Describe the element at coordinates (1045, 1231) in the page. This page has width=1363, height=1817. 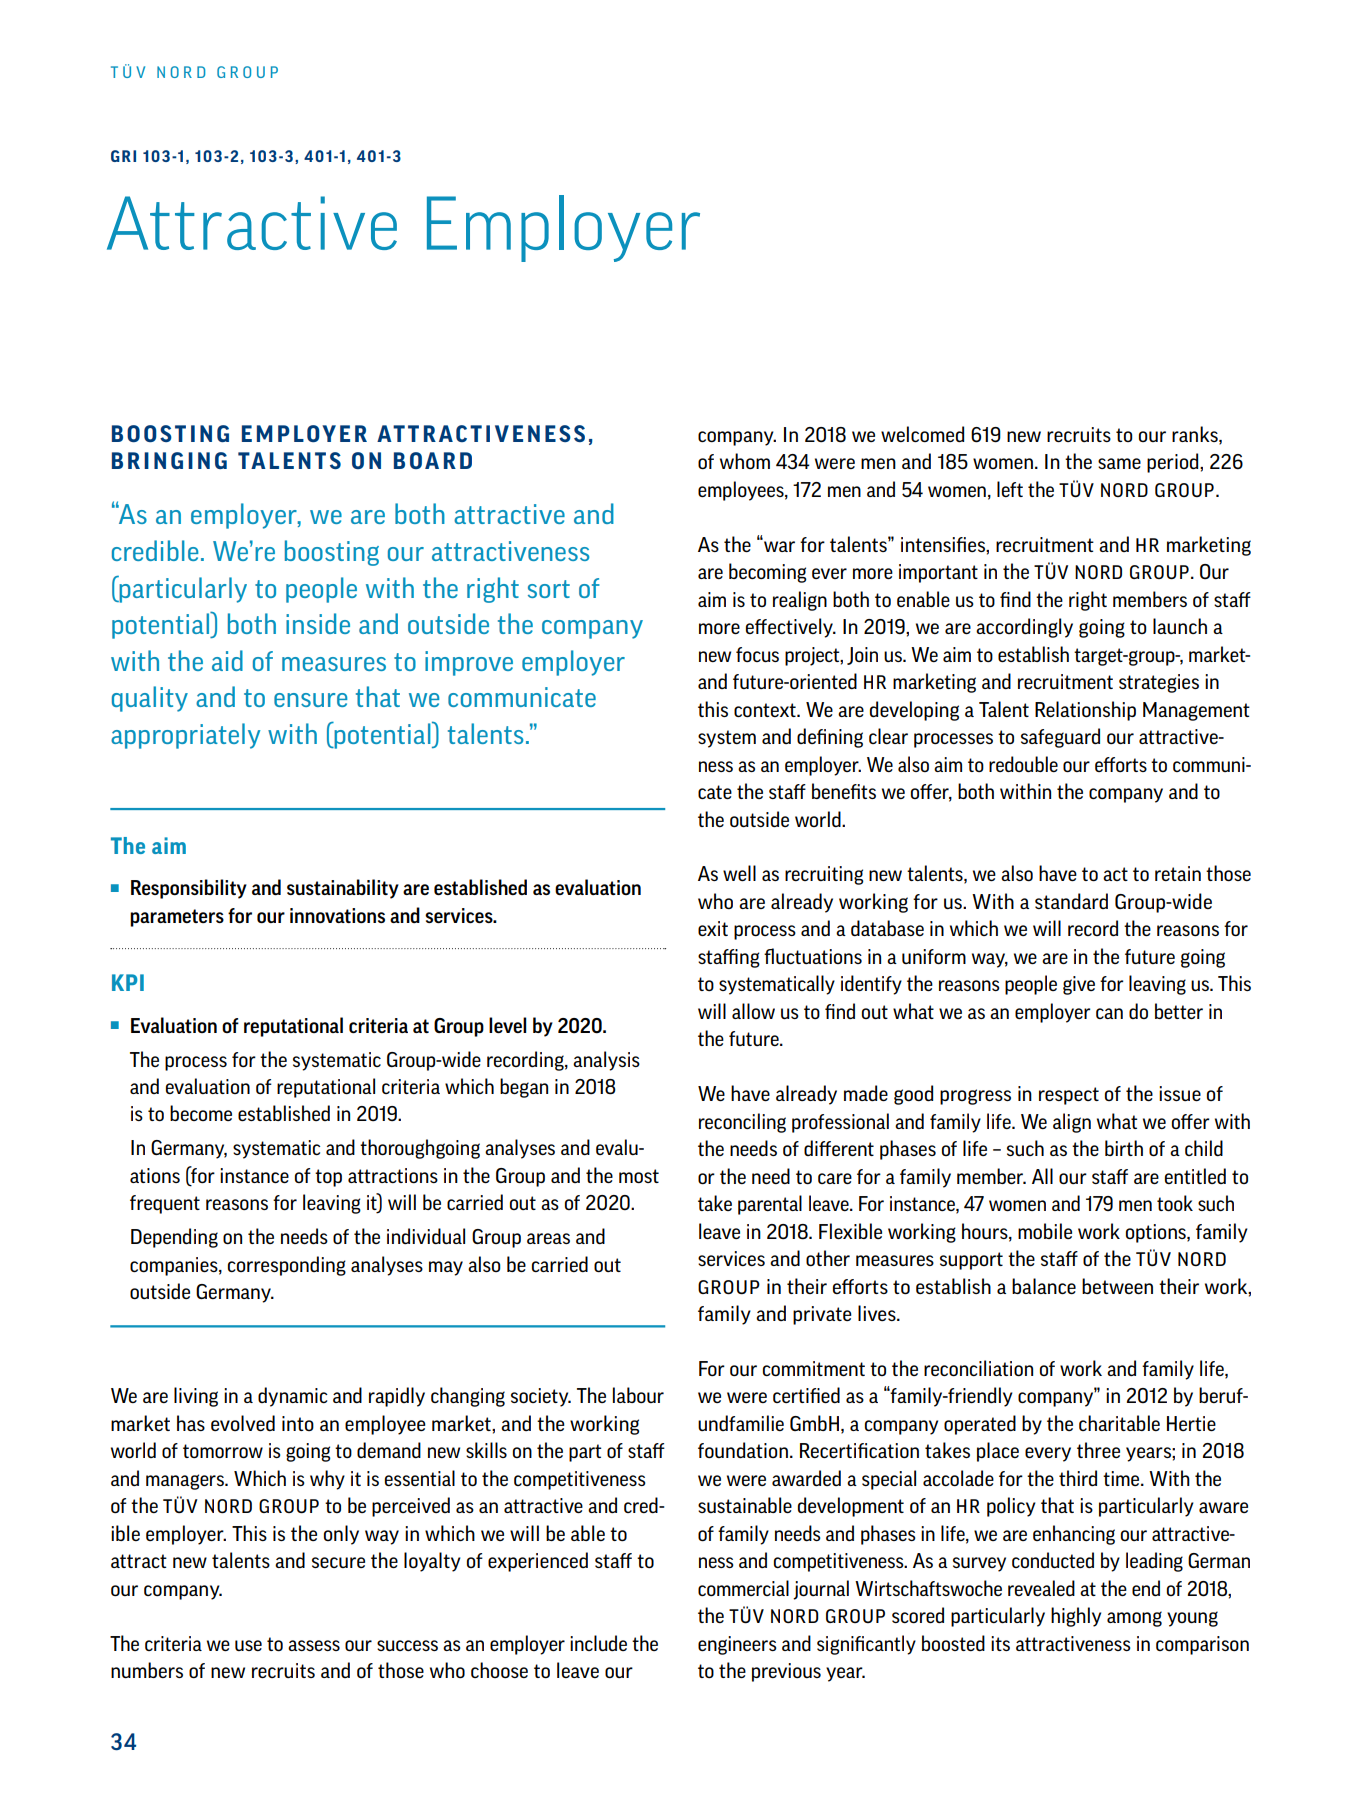
I see `mobile` at that location.
